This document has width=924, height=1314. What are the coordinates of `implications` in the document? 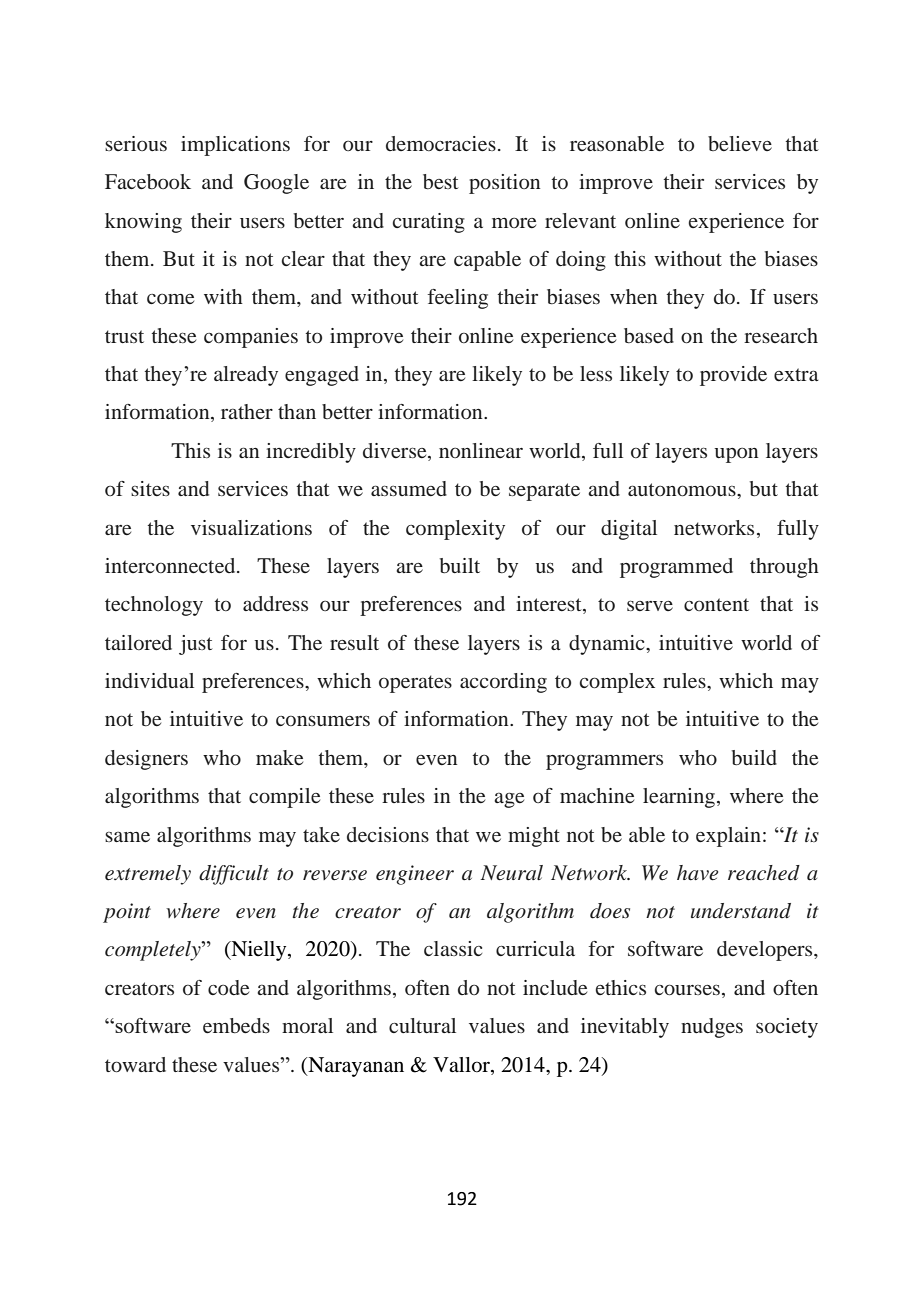 It's located at (235, 146).
